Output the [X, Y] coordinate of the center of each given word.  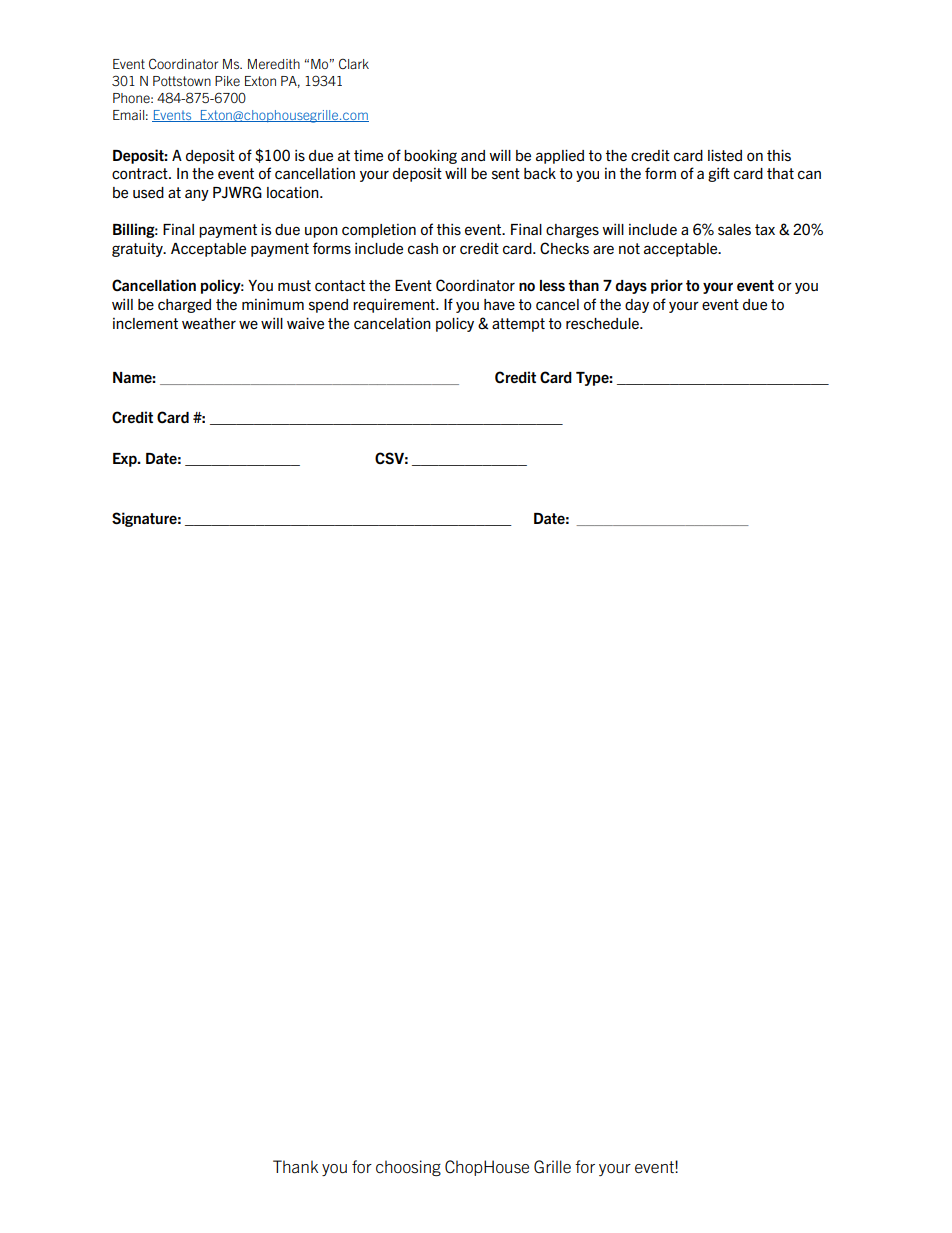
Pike [227, 81]
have [499, 304]
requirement [395, 306]
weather [209, 323]
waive [305, 323]
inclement [145, 323]
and [473, 155]
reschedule [603, 323]
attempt [518, 325]
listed [725, 155]
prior [667, 286]
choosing [408, 1168]
